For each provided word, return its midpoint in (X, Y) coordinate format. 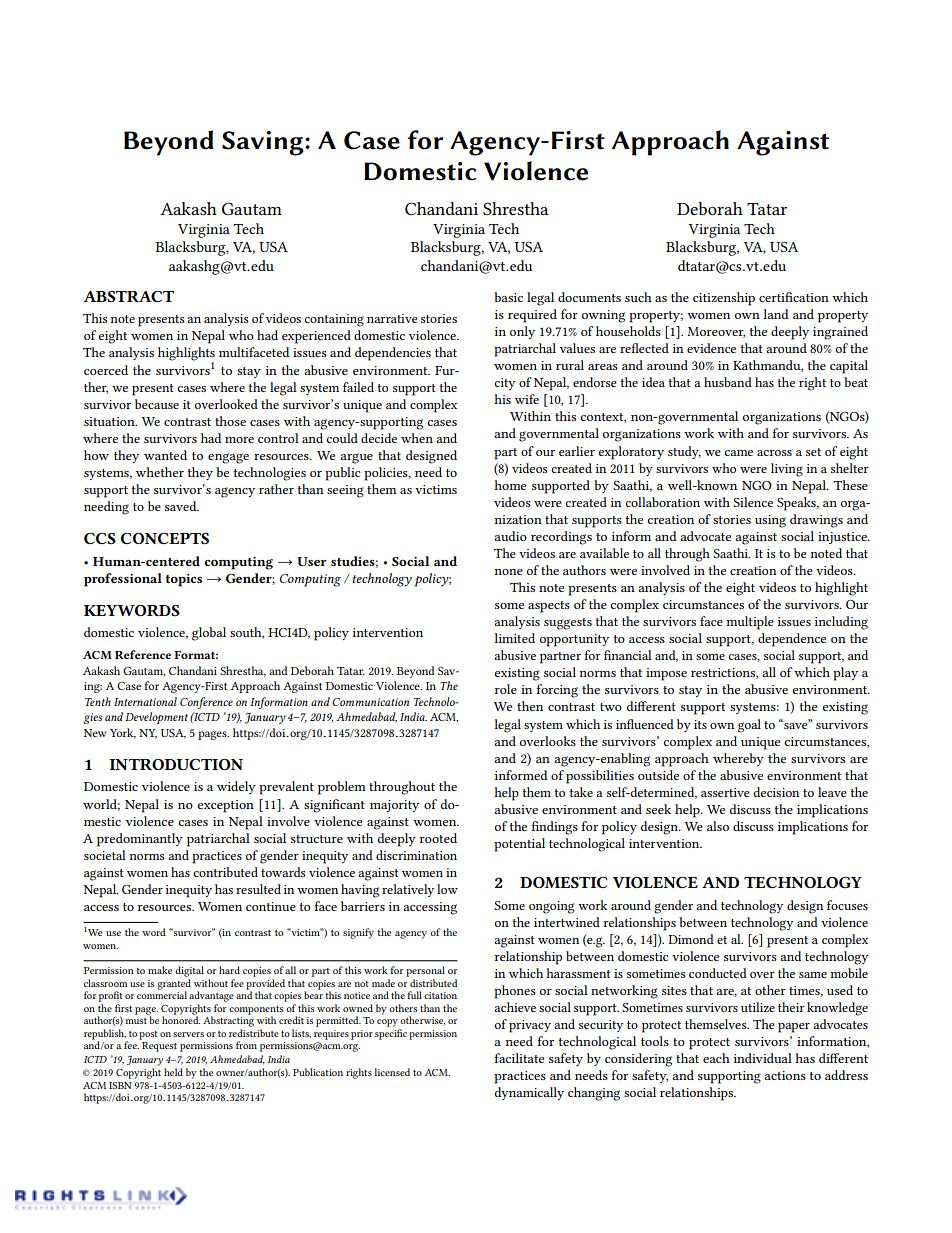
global (209, 634)
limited (514, 638)
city (504, 384)
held (173, 1072)
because (157, 404)
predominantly (140, 840)
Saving (264, 143)
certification (794, 297)
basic (508, 297)
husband (728, 382)
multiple (750, 623)
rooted (438, 838)
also (718, 826)
